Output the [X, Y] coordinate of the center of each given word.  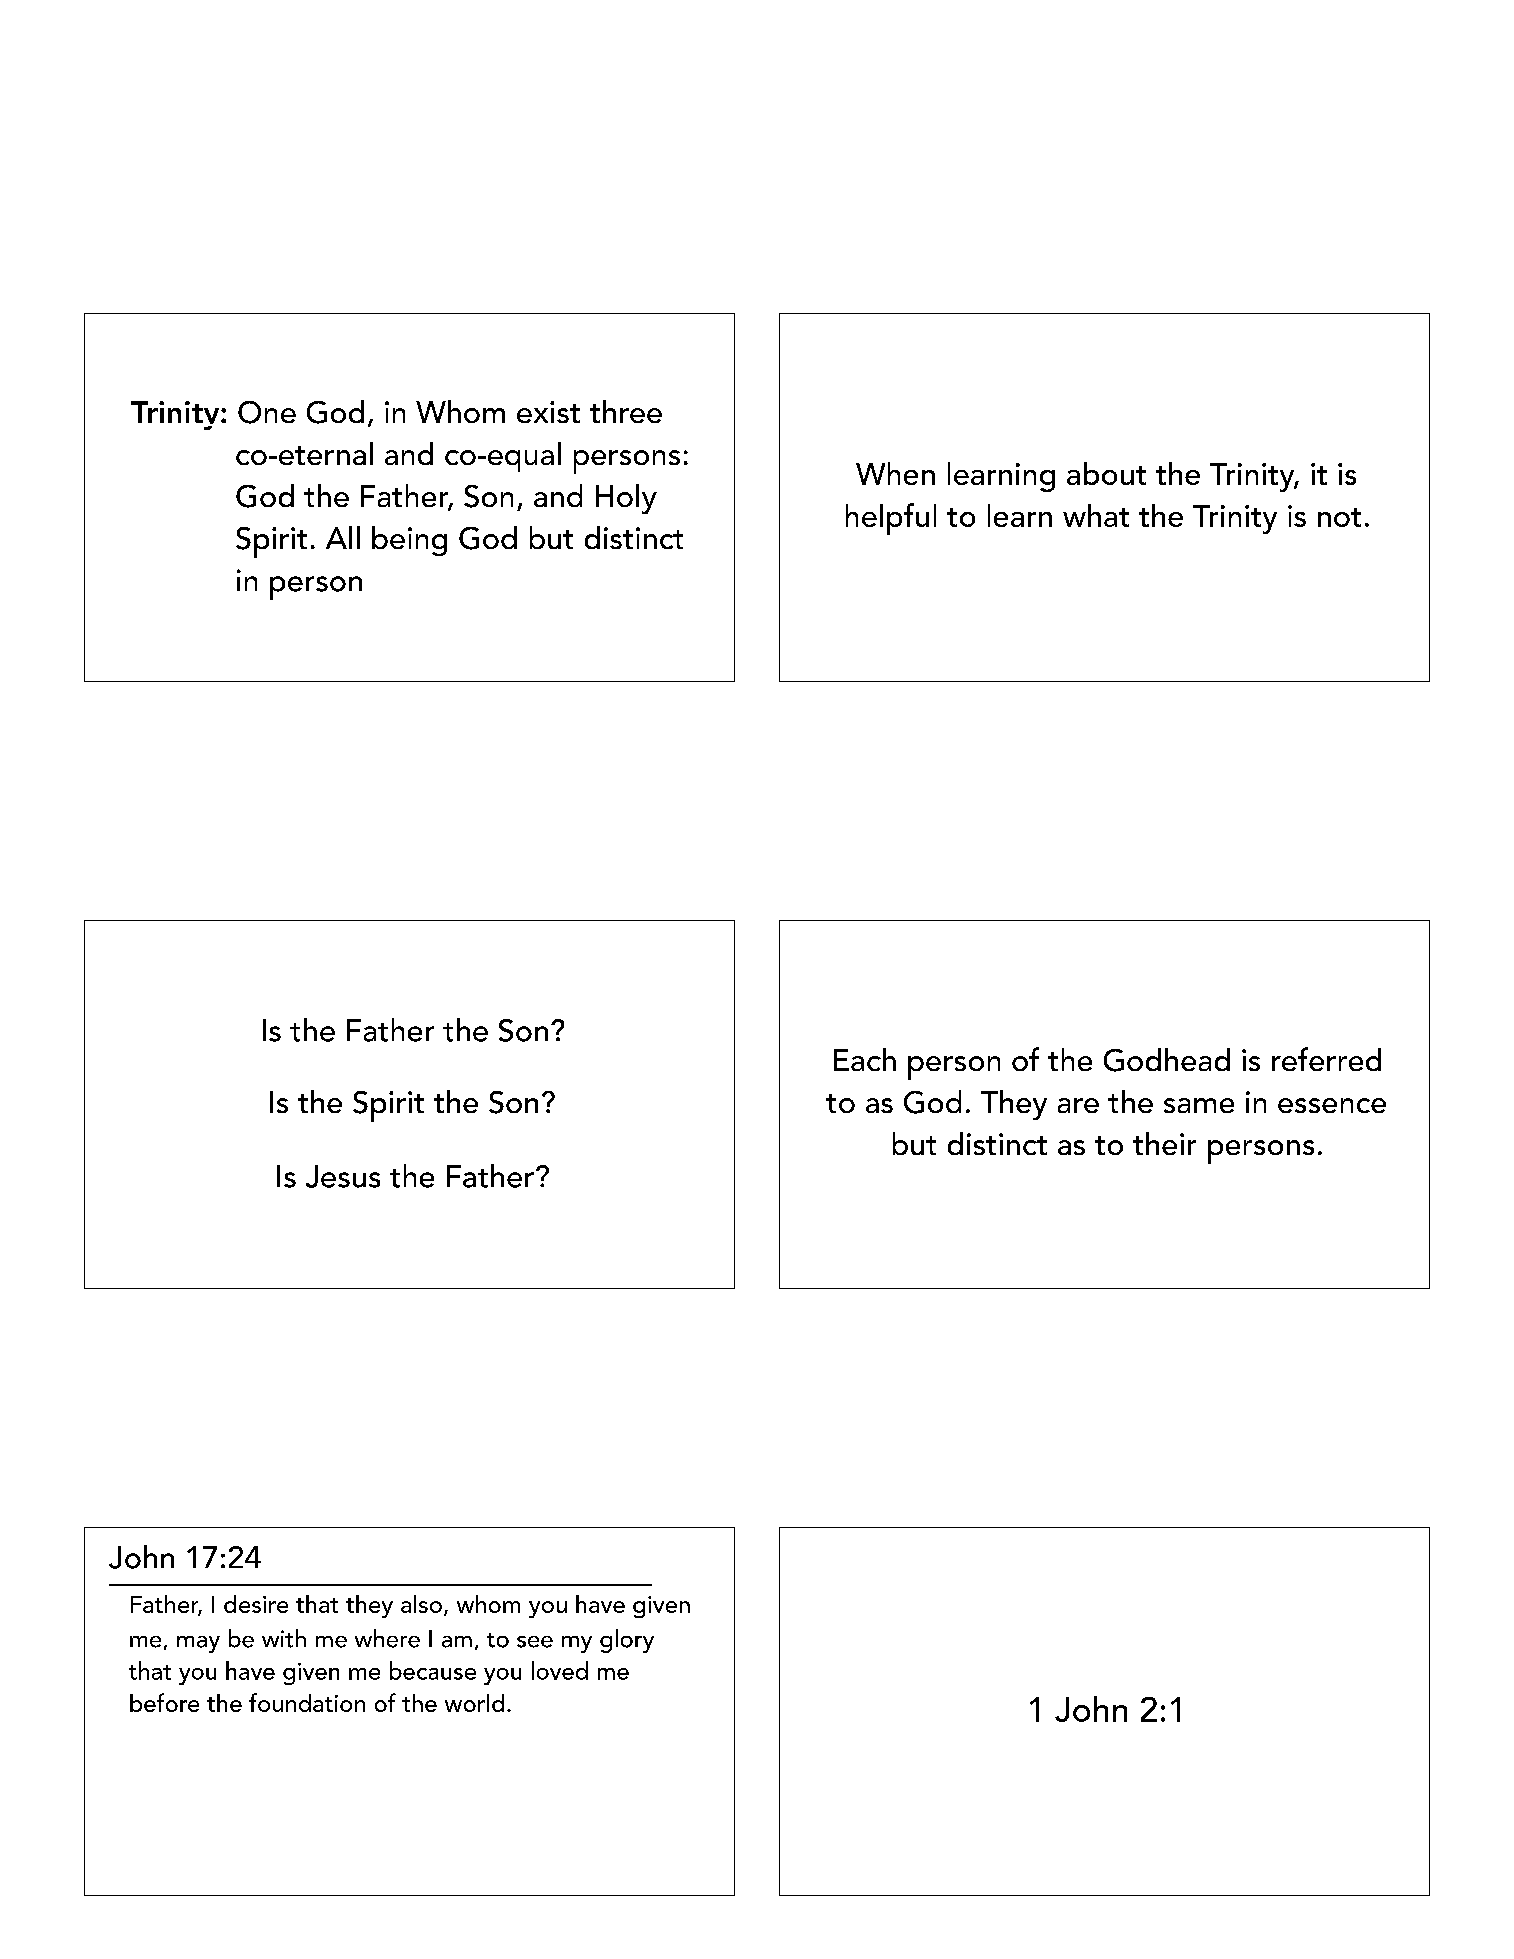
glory [627, 1641]
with [284, 1638]
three [626, 411]
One [267, 412]
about [1106, 473]
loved [560, 1670]
